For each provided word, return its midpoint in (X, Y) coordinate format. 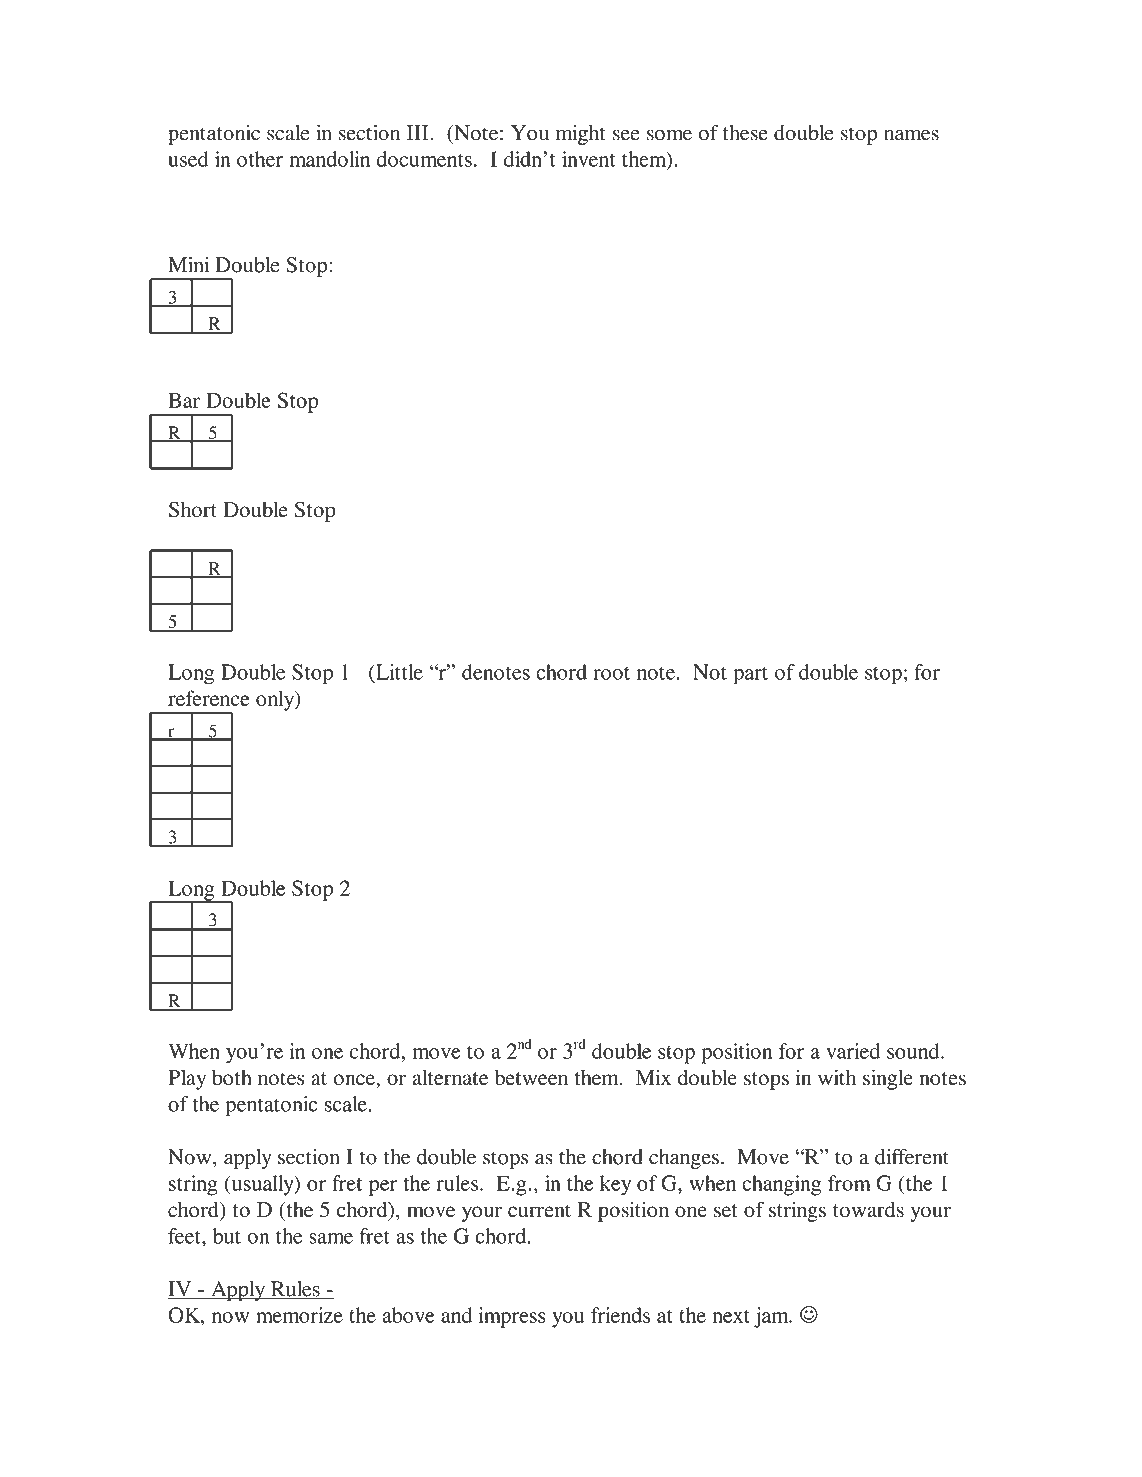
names (911, 135)
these (745, 133)
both (232, 1077)
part (750, 676)
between (531, 1077)
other (260, 159)
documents (424, 159)
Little (398, 672)
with (837, 1077)
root (611, 673)
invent (588, 159)
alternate (450, 1077)
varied (853, 1051)
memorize (299, 1315)
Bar (184, 400)
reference (209, 698)
